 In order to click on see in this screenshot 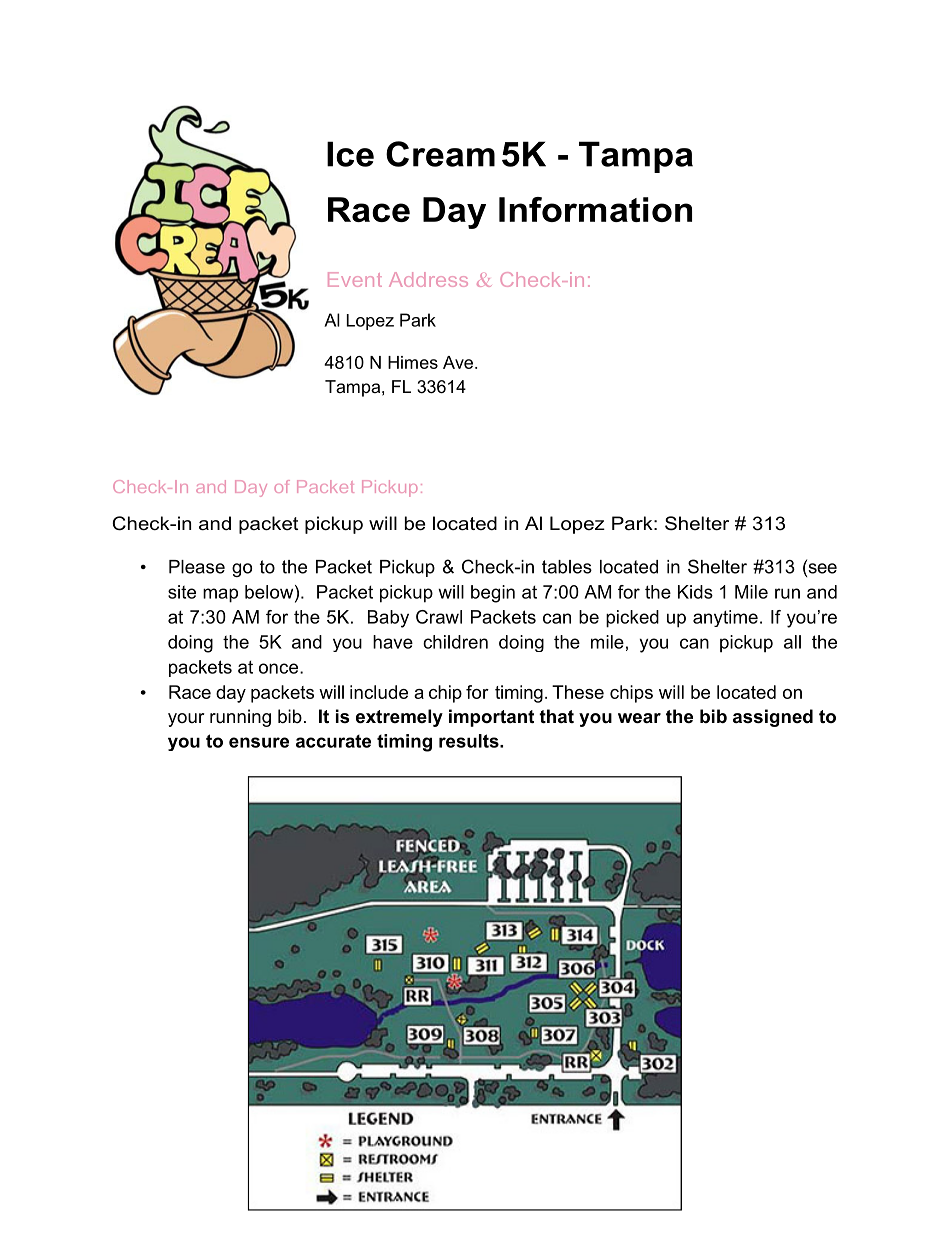, I will do `click(821, 568)`.
